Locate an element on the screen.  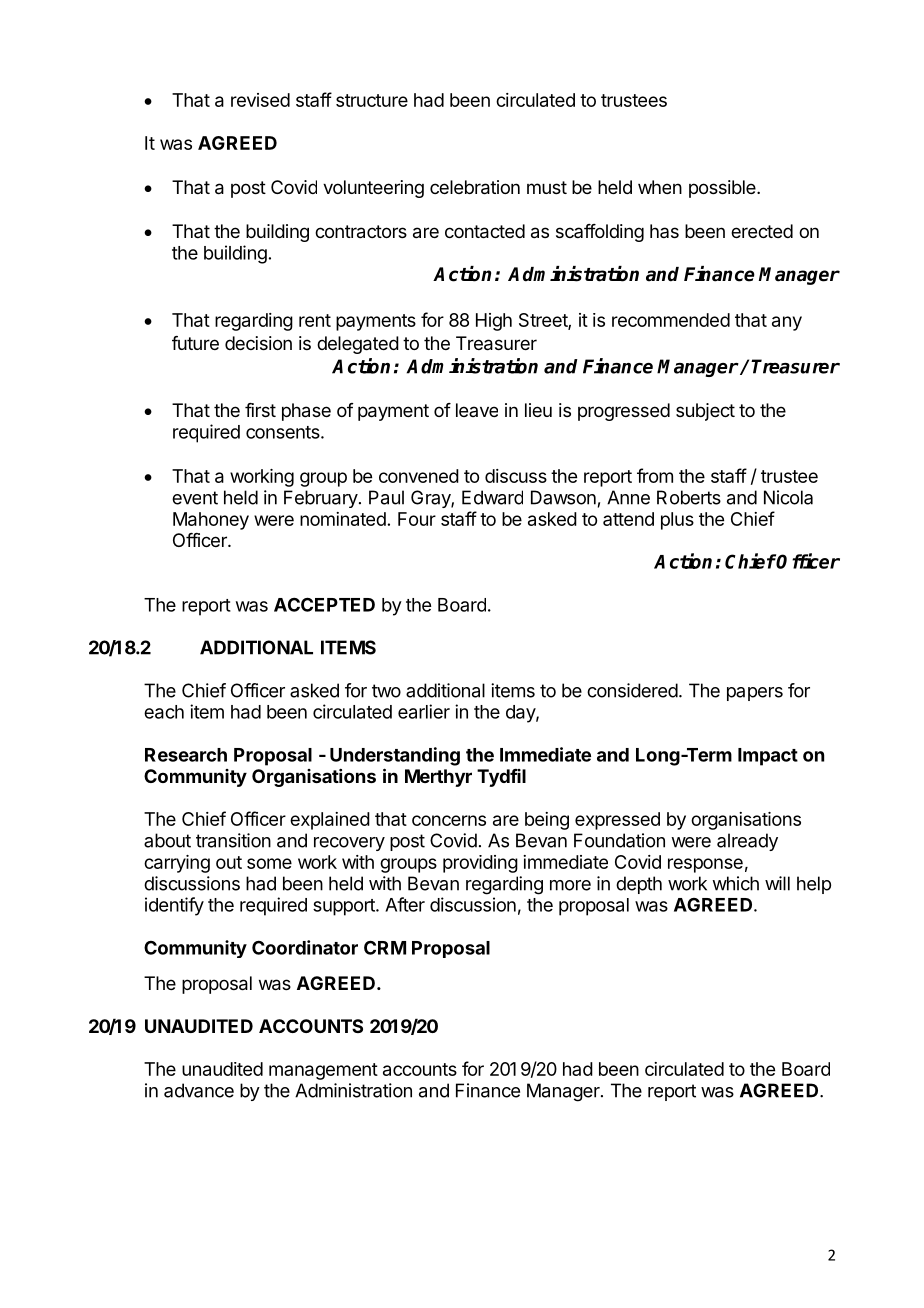
possible is located at coordinates (723, 189).
